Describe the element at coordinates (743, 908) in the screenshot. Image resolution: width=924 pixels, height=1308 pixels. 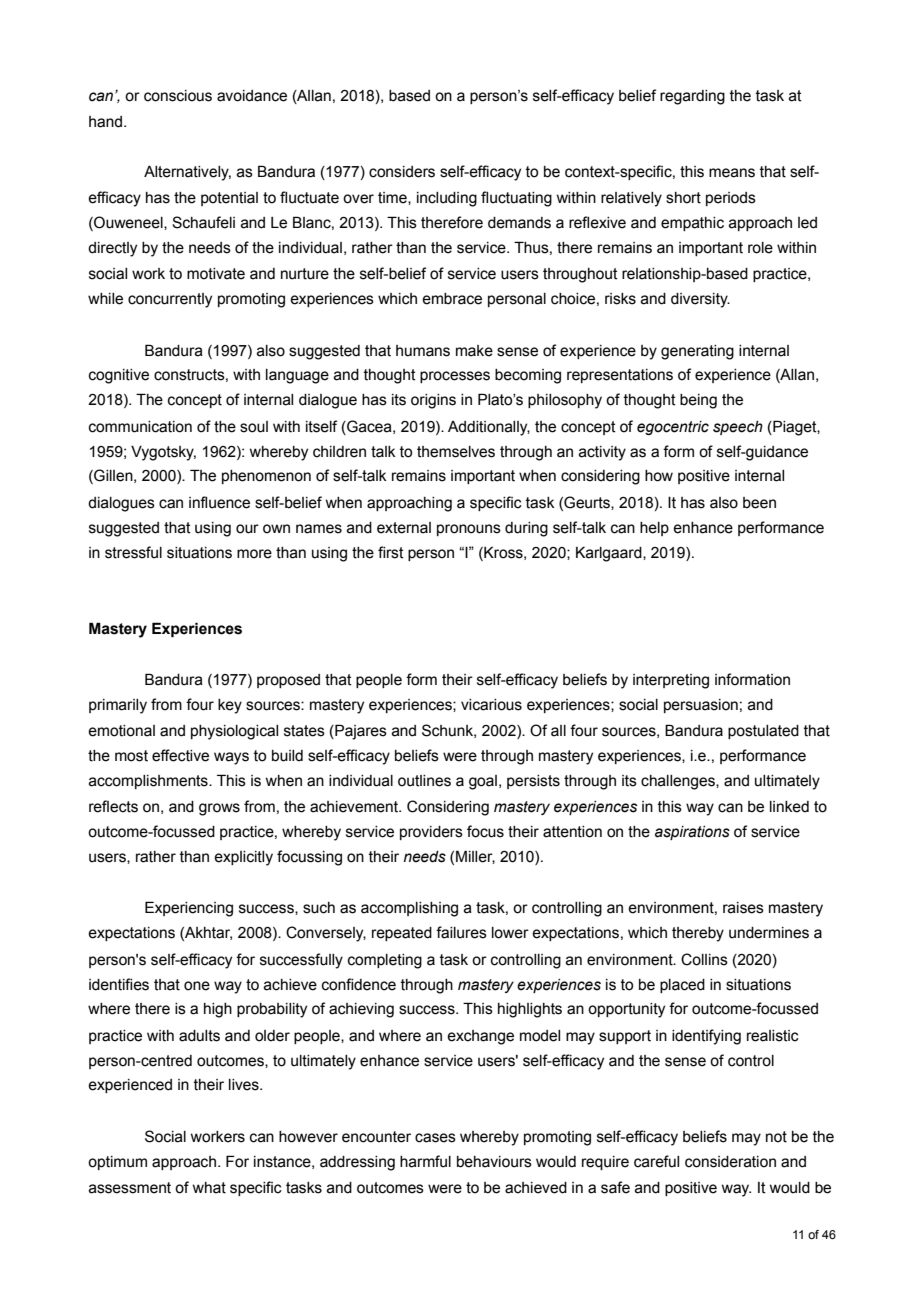
I see `raises` at that location.
